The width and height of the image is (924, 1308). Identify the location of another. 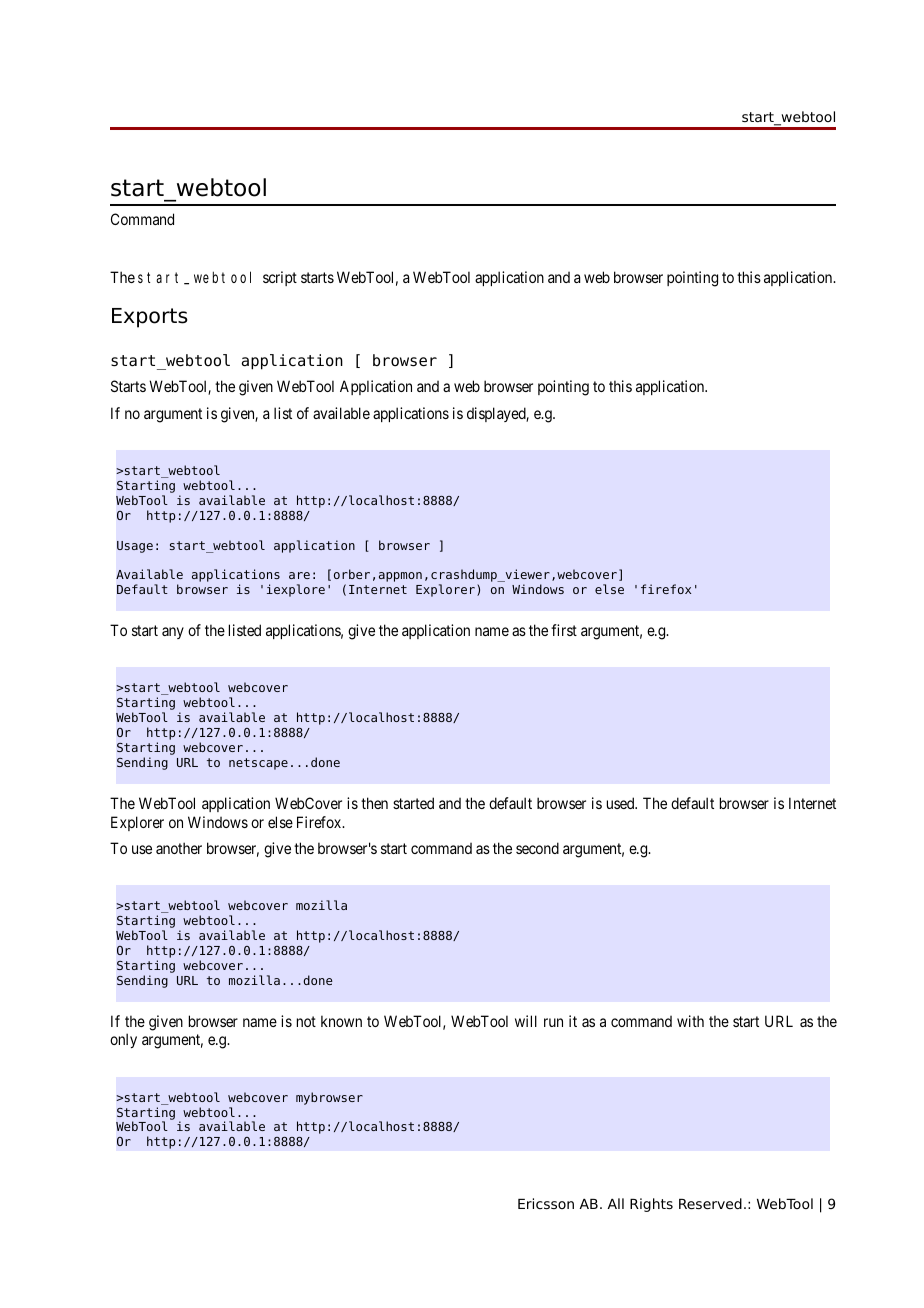
(179, 848).
